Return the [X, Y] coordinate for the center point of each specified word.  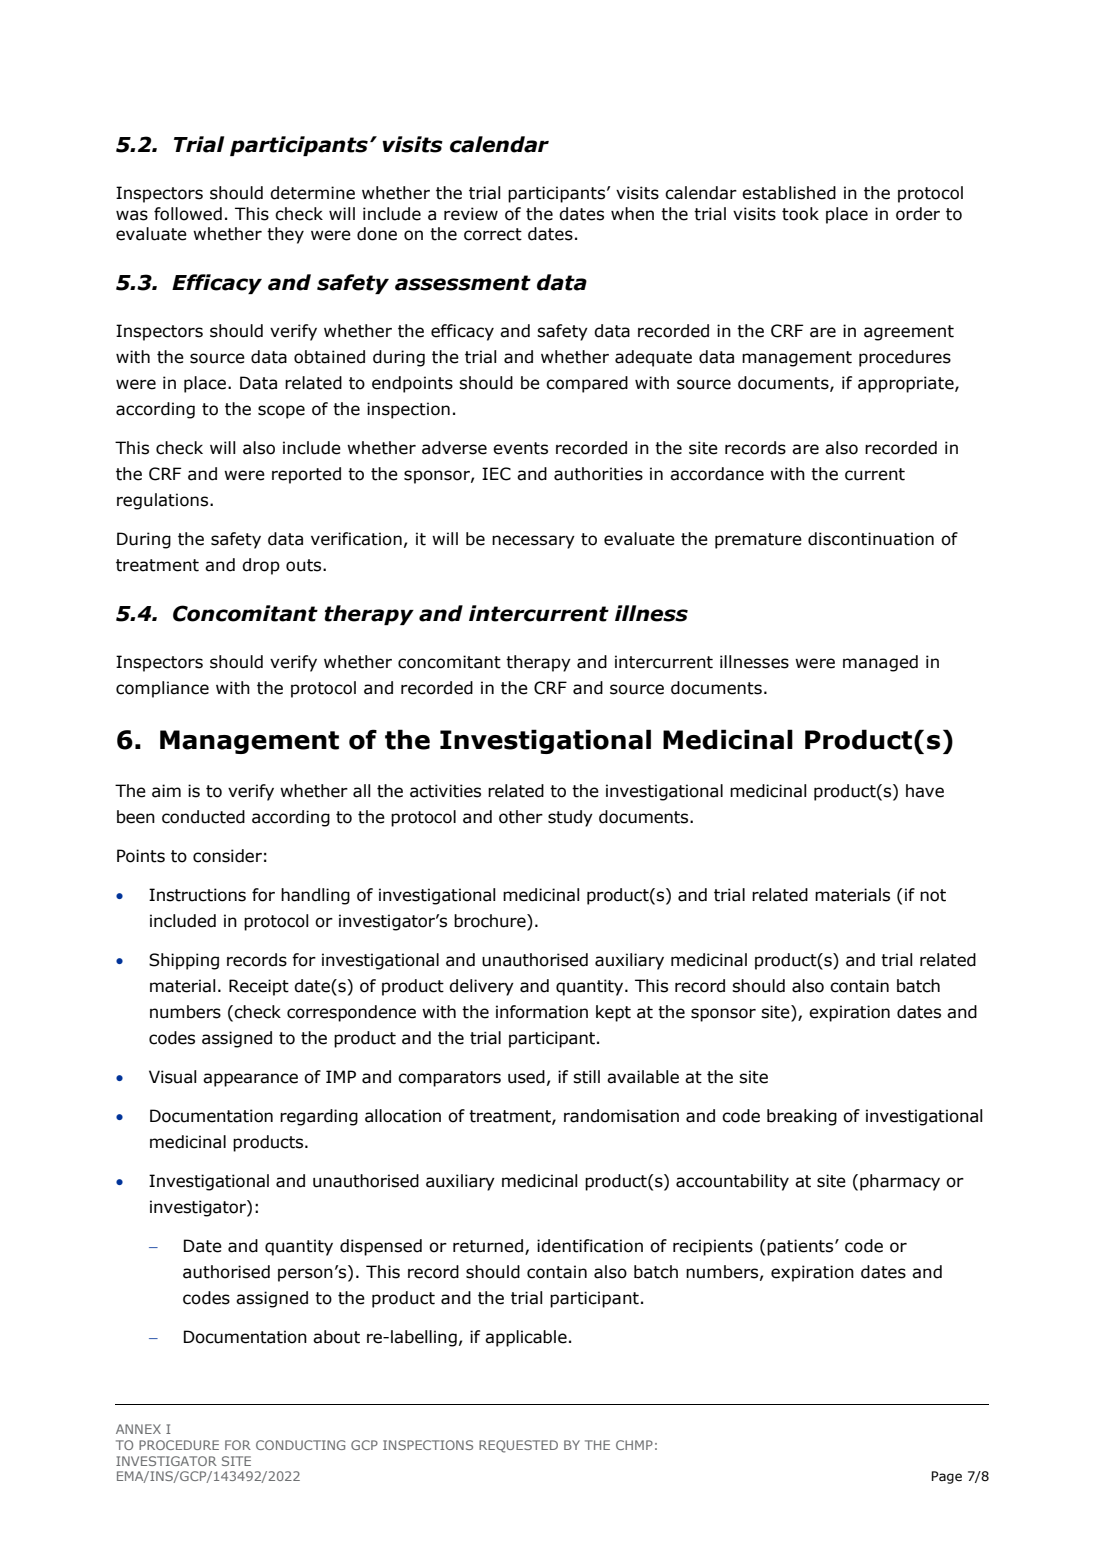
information [542, 1012]
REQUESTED [518, 1446]
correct [493, 234]
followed [188, 214]
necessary [533, 542]
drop [261, 566]
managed [880, 663]
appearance [250, 1080]
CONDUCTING [300, 1445]
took [800, 214]
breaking [802, 1117]
